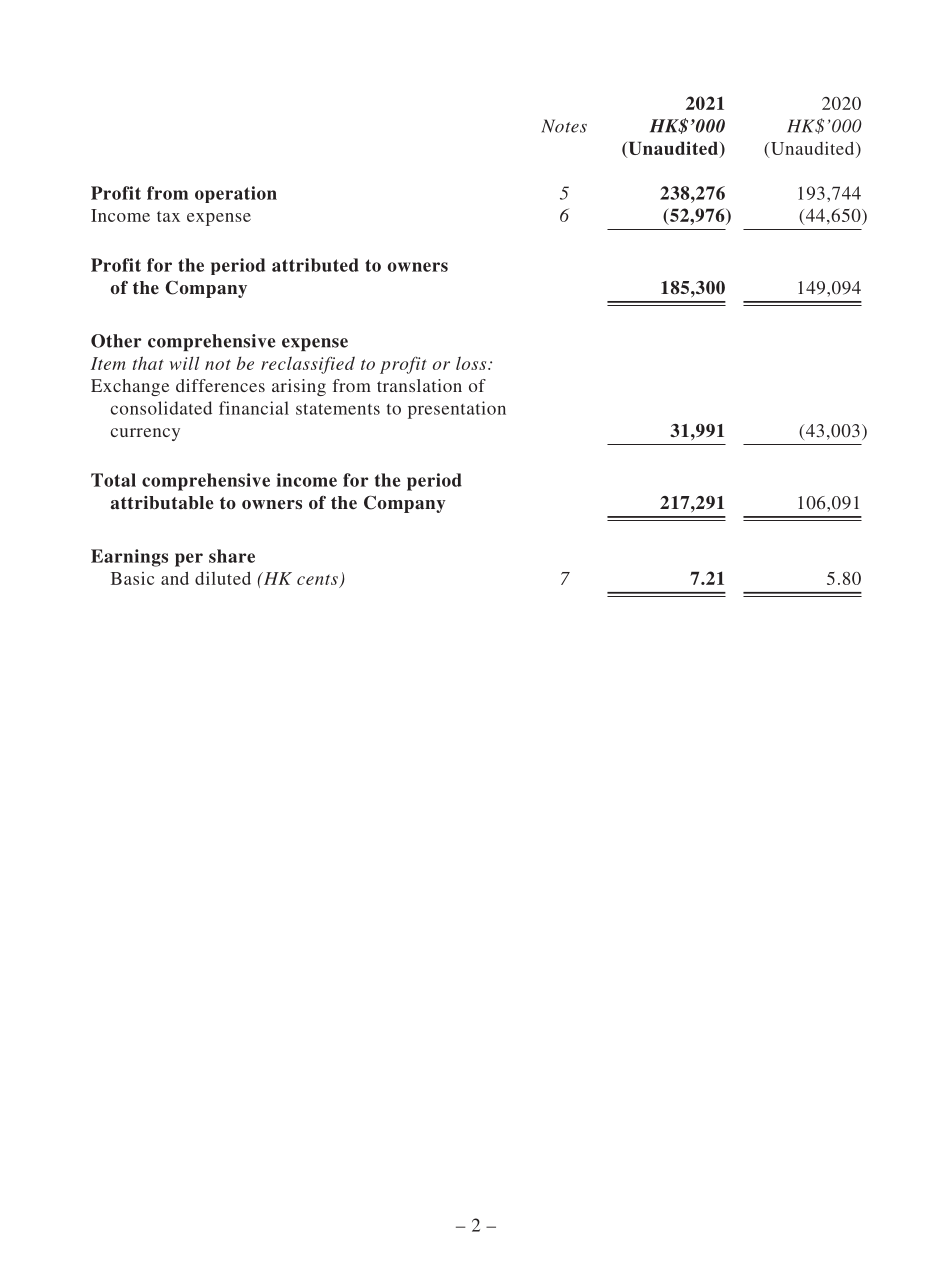 The height and width of the screenshot is (1270, 952). I want to click on statements, so click(338, 409).
